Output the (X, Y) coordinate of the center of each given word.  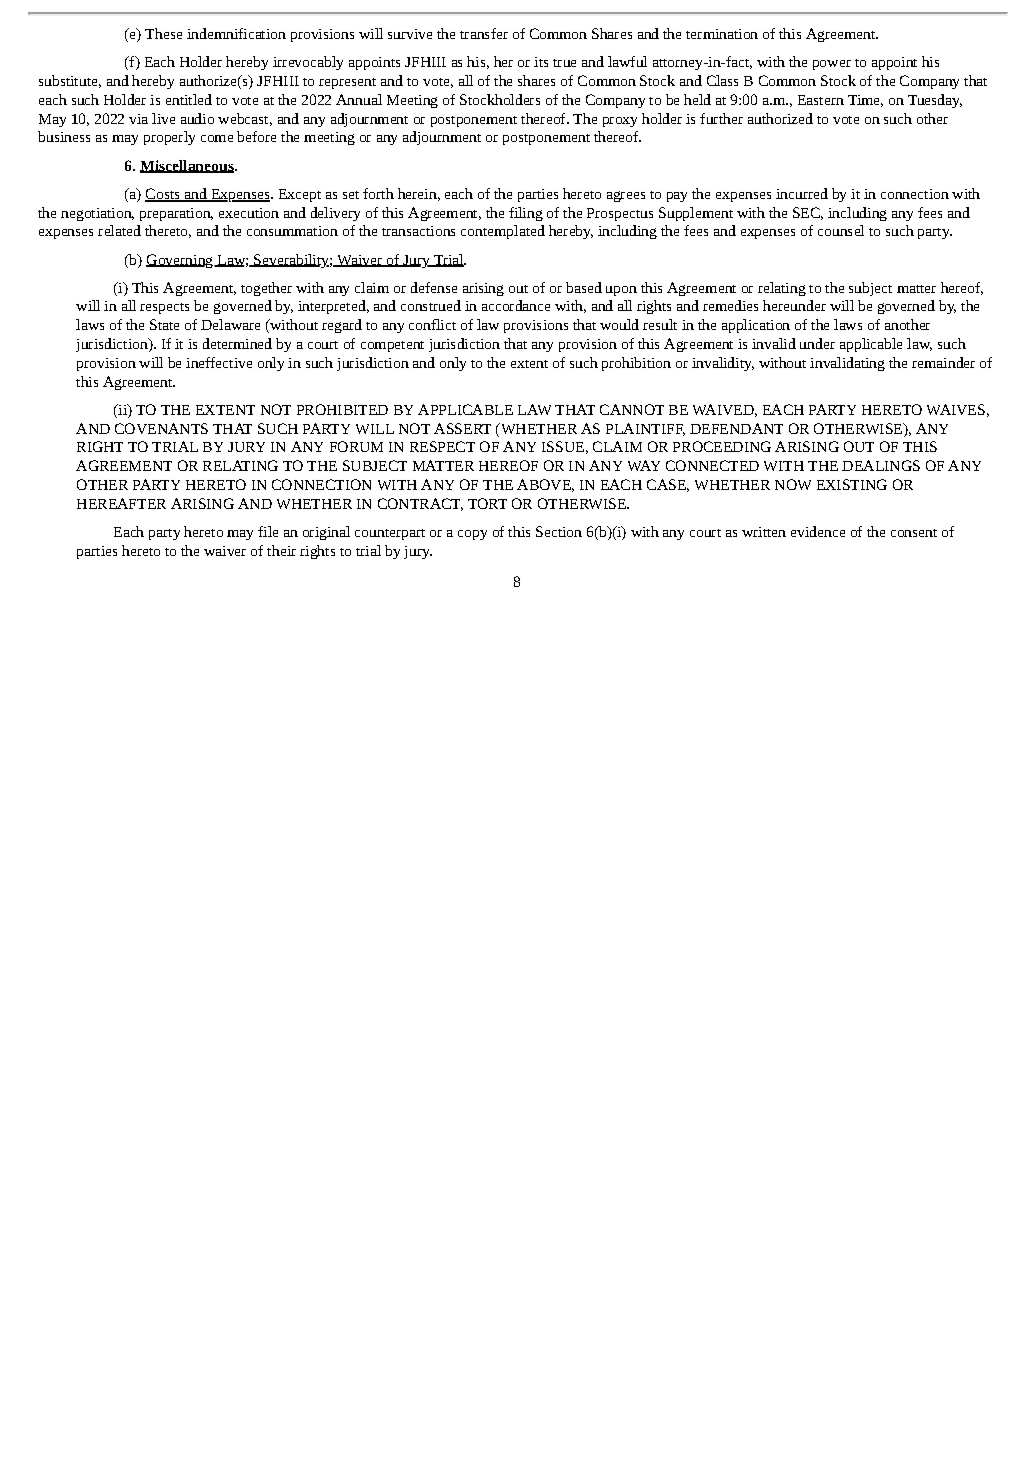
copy (472, 535)
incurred (802, 193)
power (832, 65)
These (163, 33)
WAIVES (956, 409)
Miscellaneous (188, 166)
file (268, 531)
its (541, 62)
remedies (730, 305)
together (266, 289)
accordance (516, 305)
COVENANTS (161, 428)
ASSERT (462, 428)
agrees (626, 196)
